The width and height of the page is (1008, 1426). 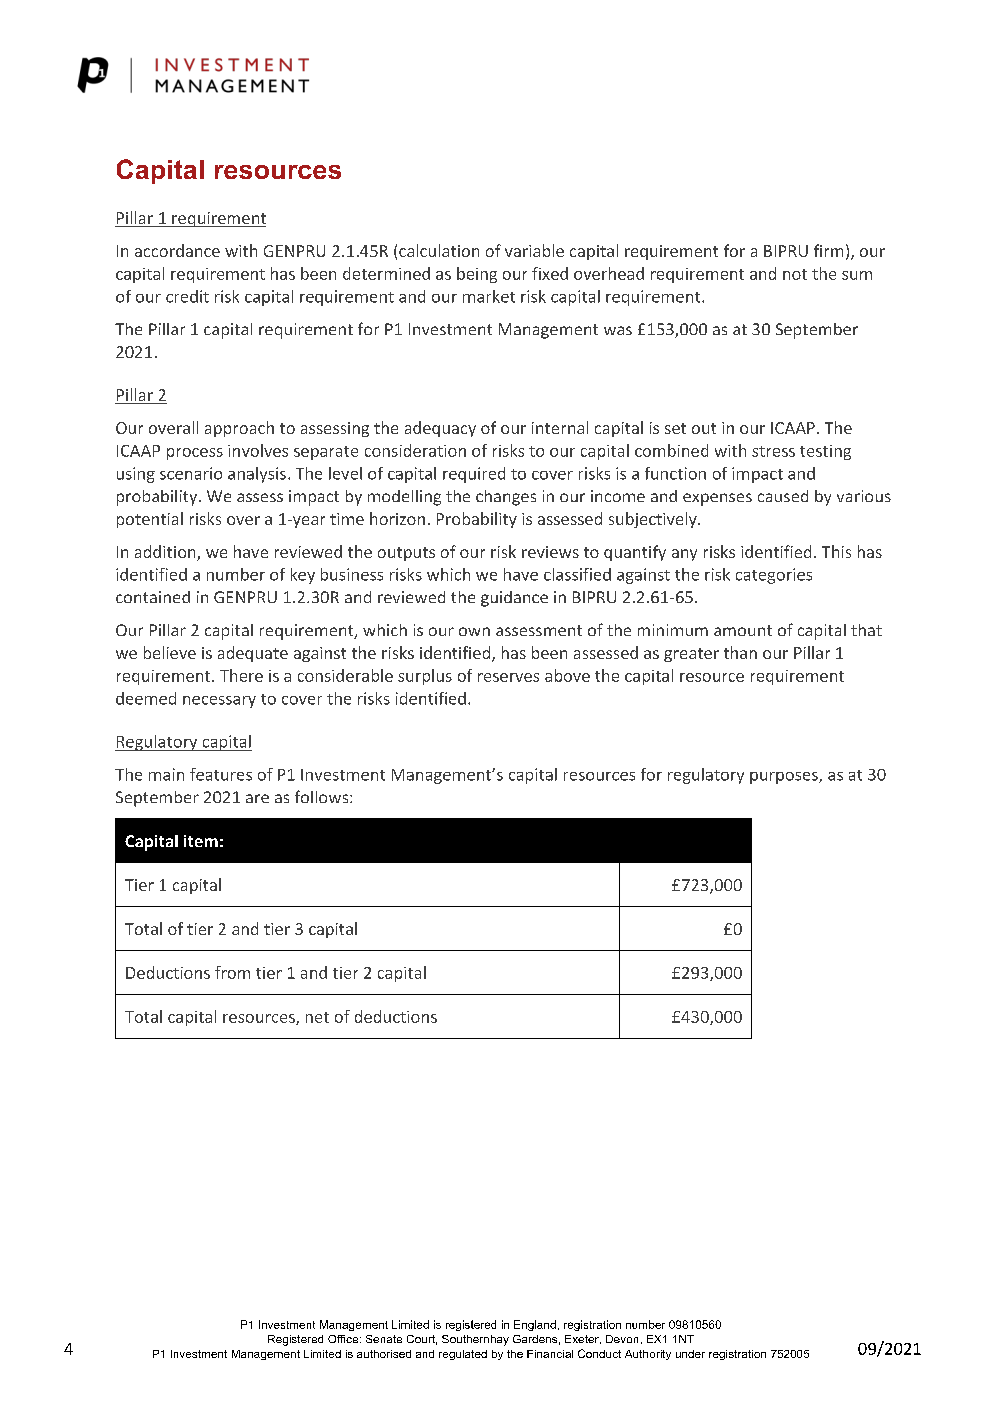 I want to click on Office, so click(x=344, y=1339).
